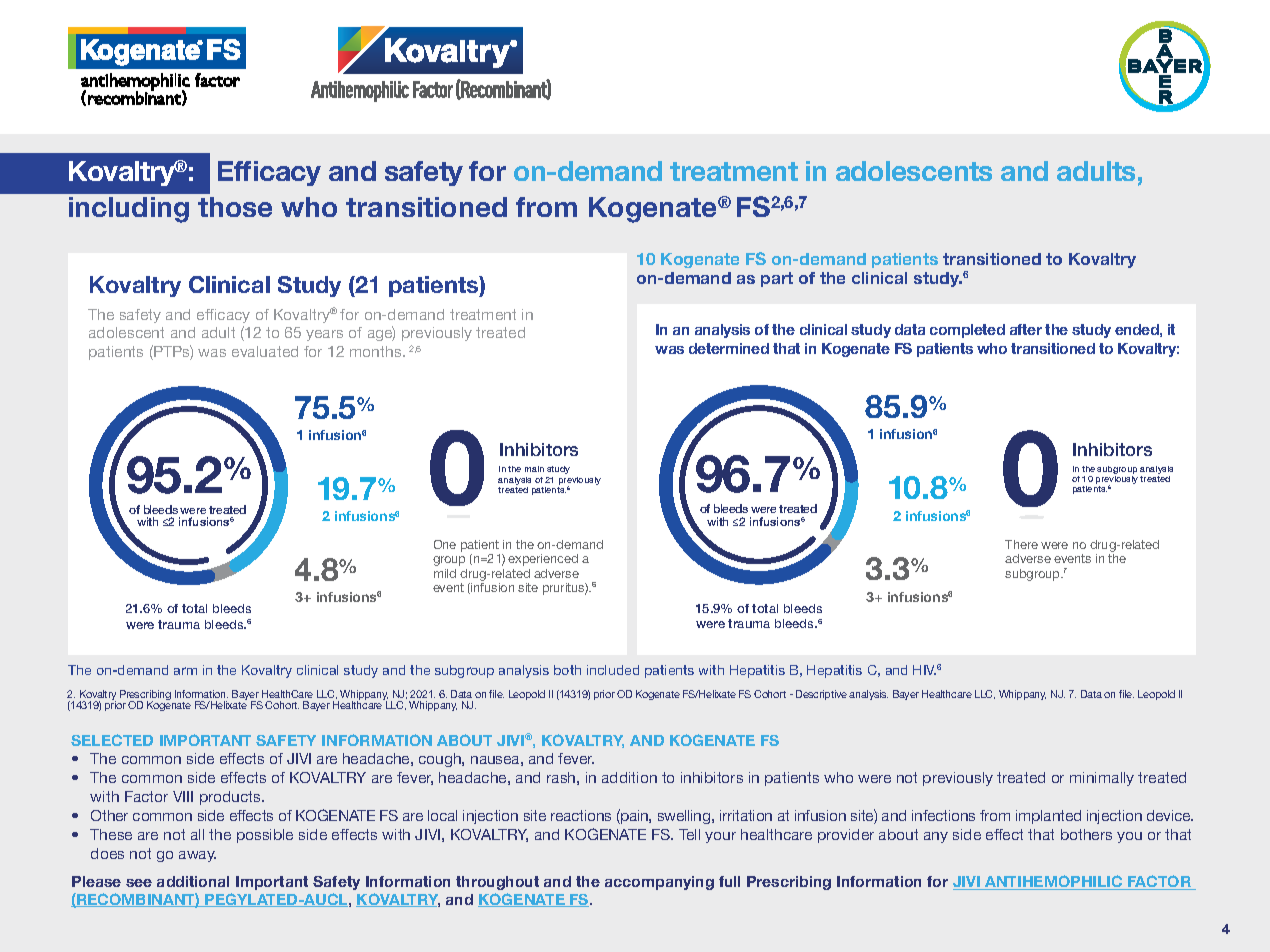  I want to click on away, so click(197, 856).
